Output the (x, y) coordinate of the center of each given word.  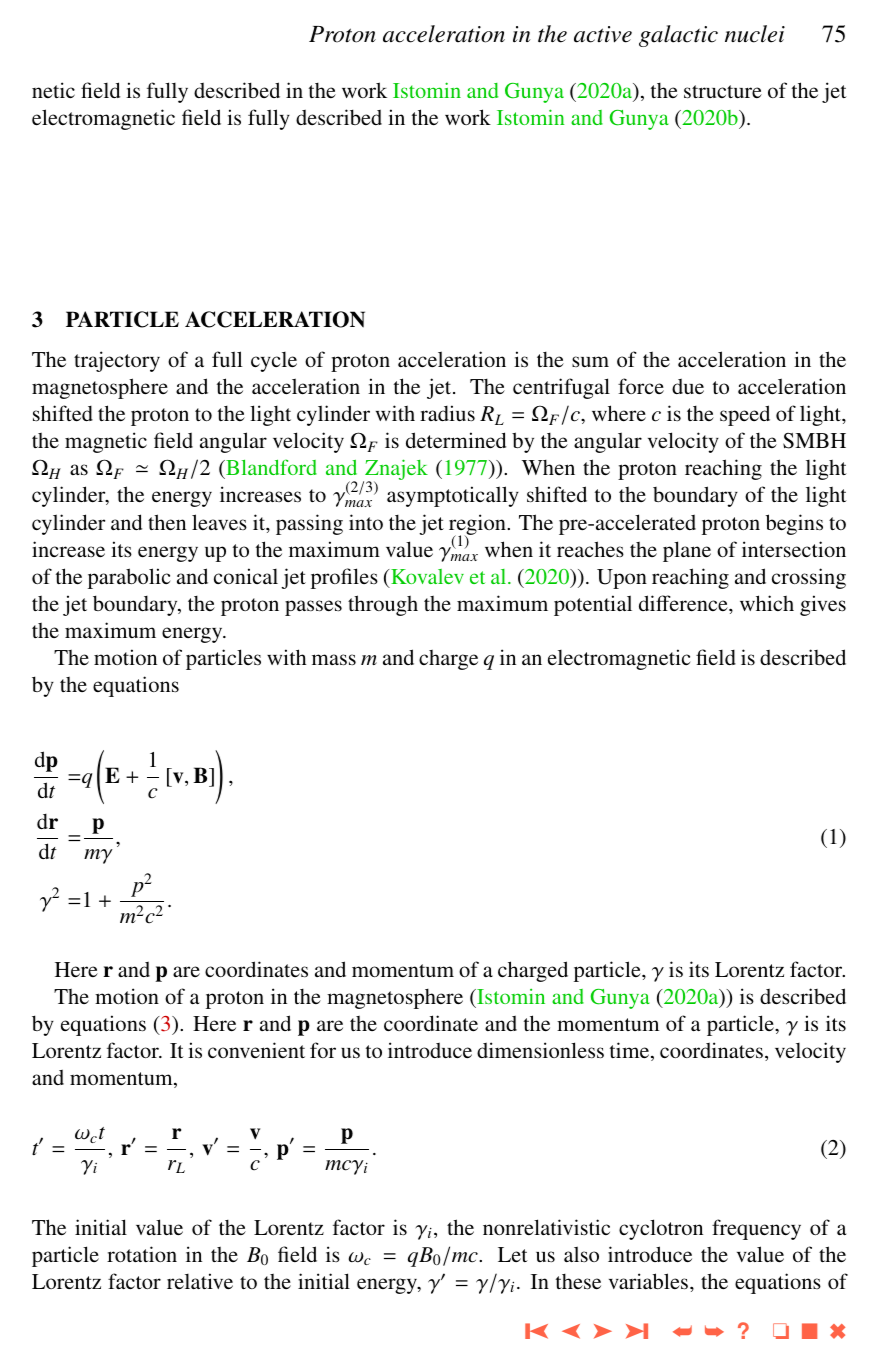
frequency (756, 1229)
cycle (274, 362)
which (767, 603)
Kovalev (426, 576)
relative (200, 1281)
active (603, 34)
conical (246, 576)
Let (513, 1254)
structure (723, 92)
